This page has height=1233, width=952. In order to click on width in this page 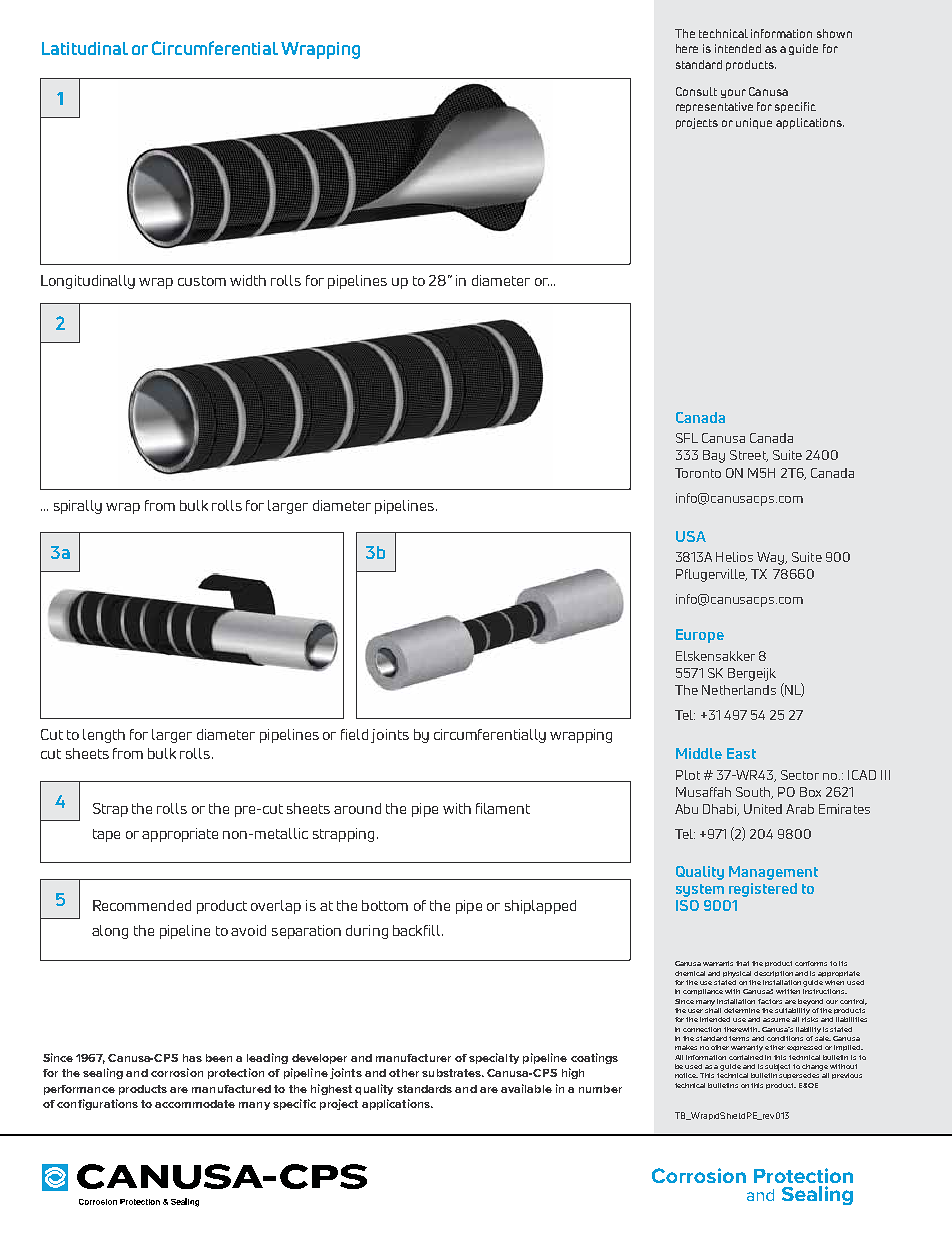, I will do `click(248, 280)`.
